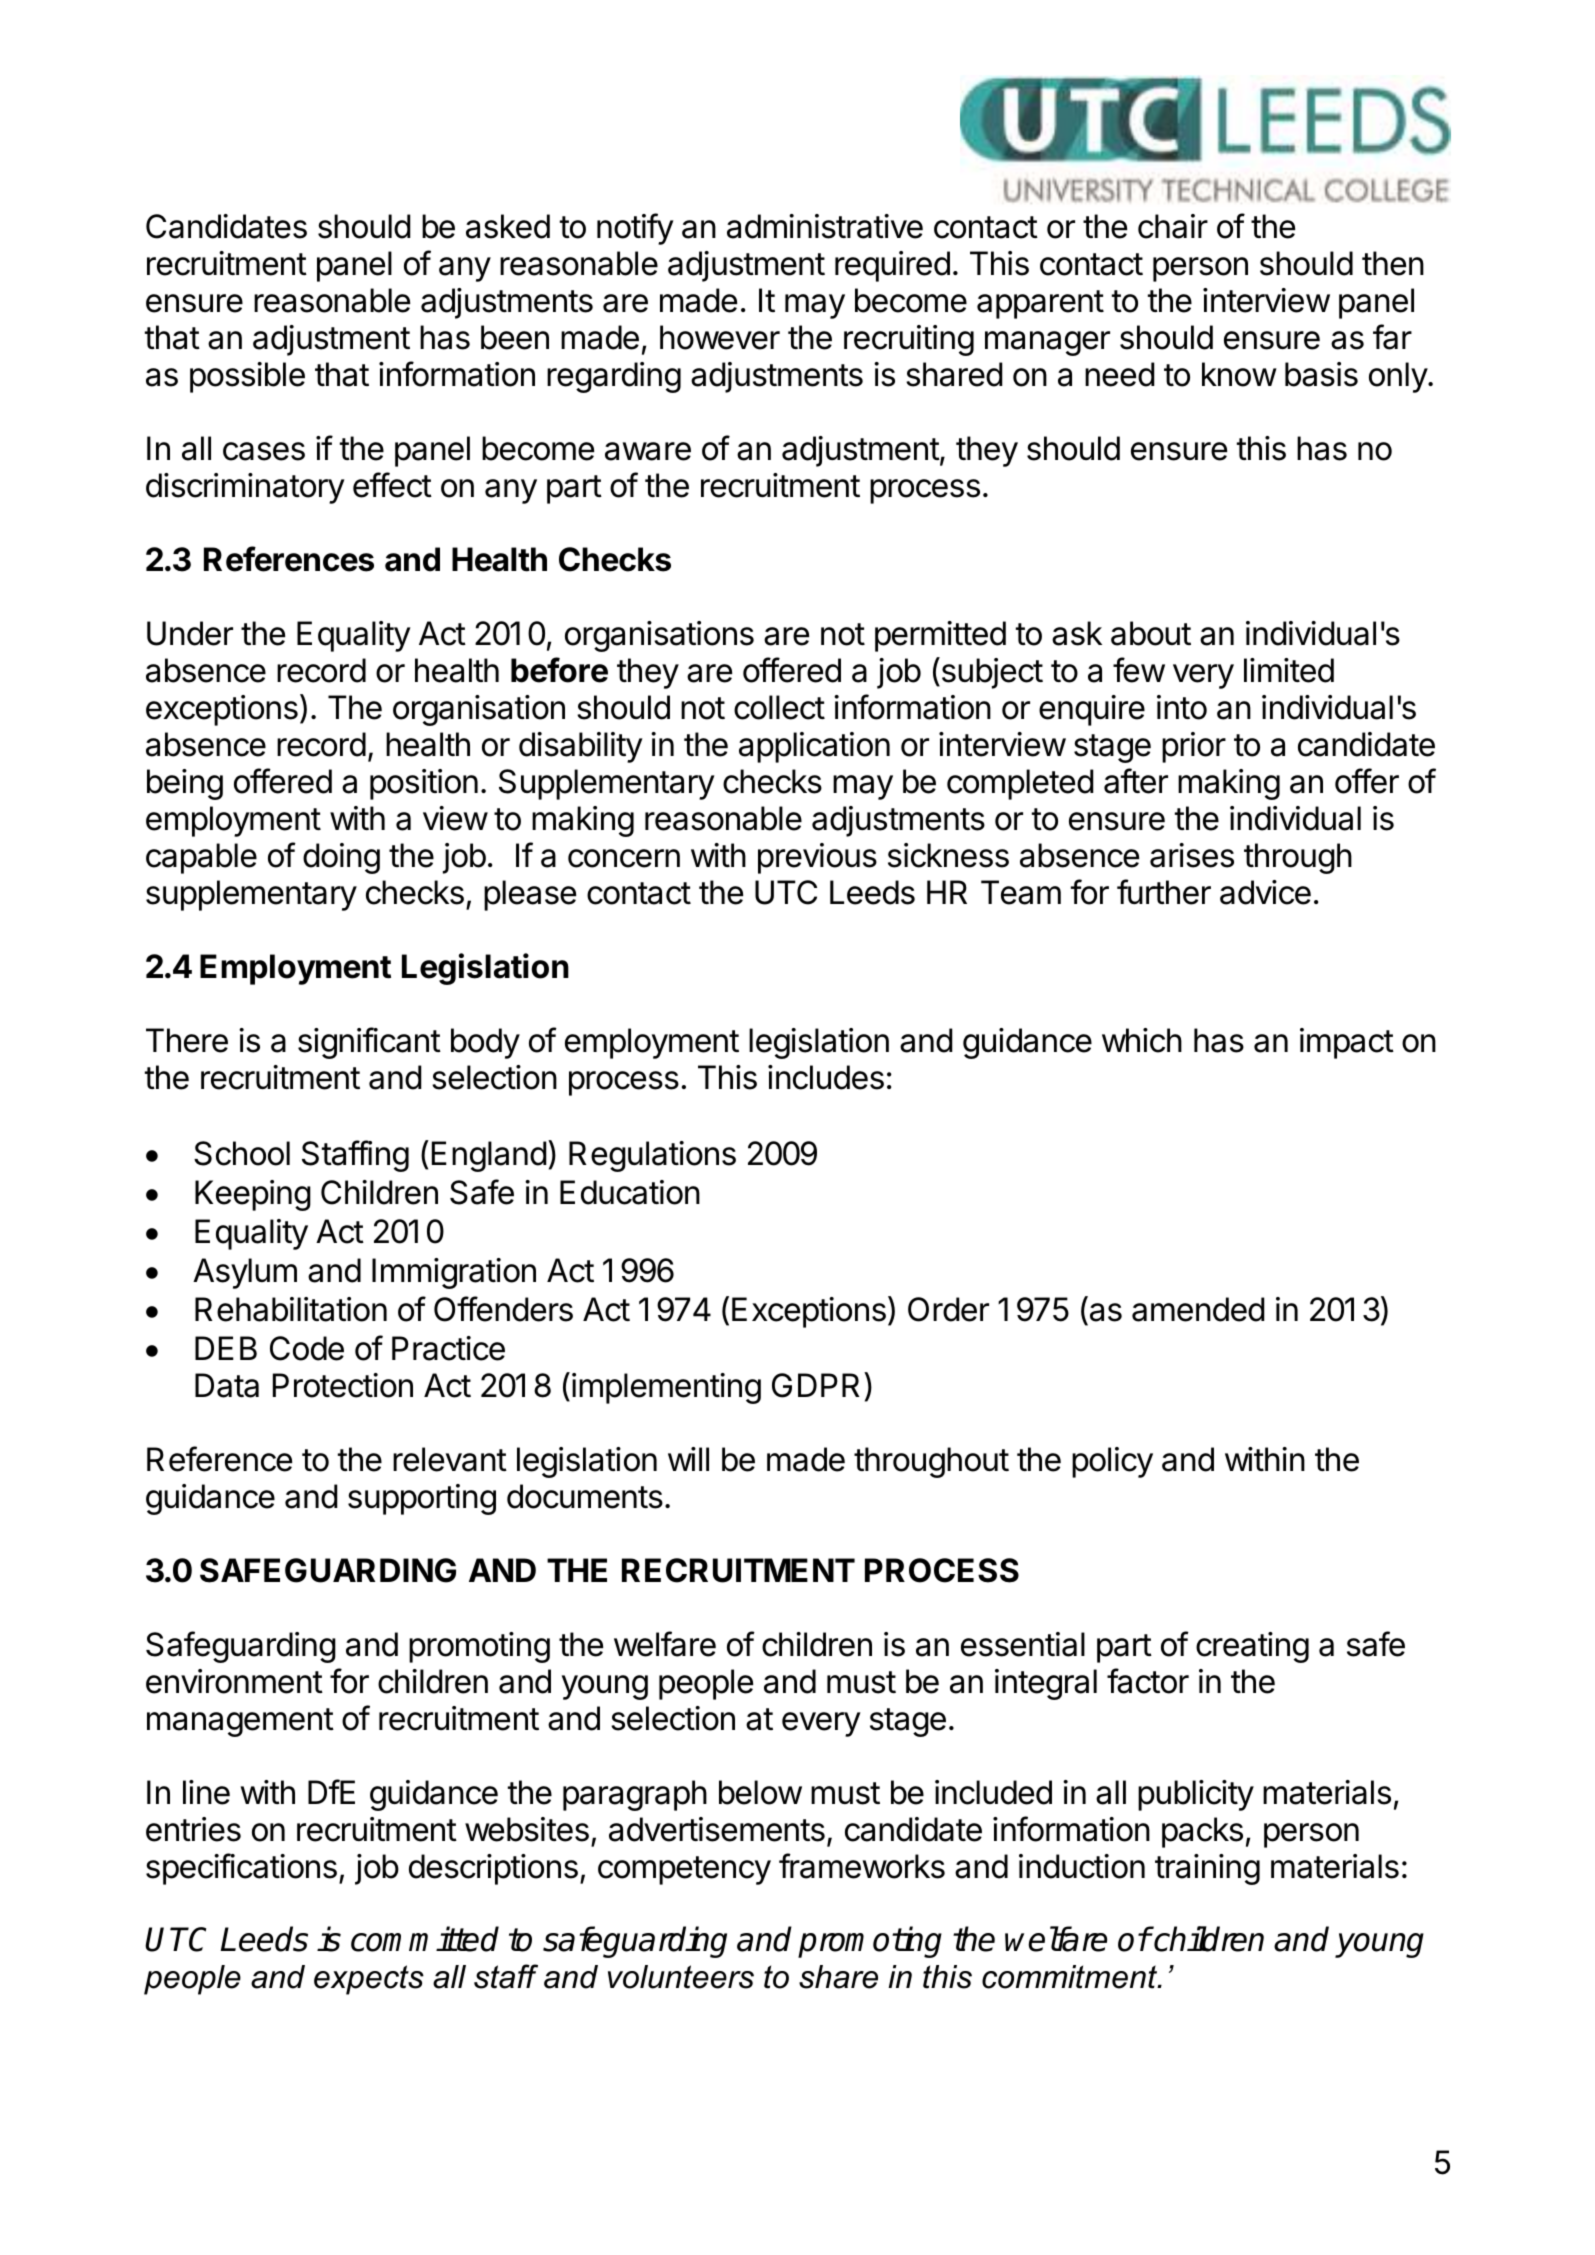 The image size is (1595, 2255). I want to click on collect, so click(779, 707).
